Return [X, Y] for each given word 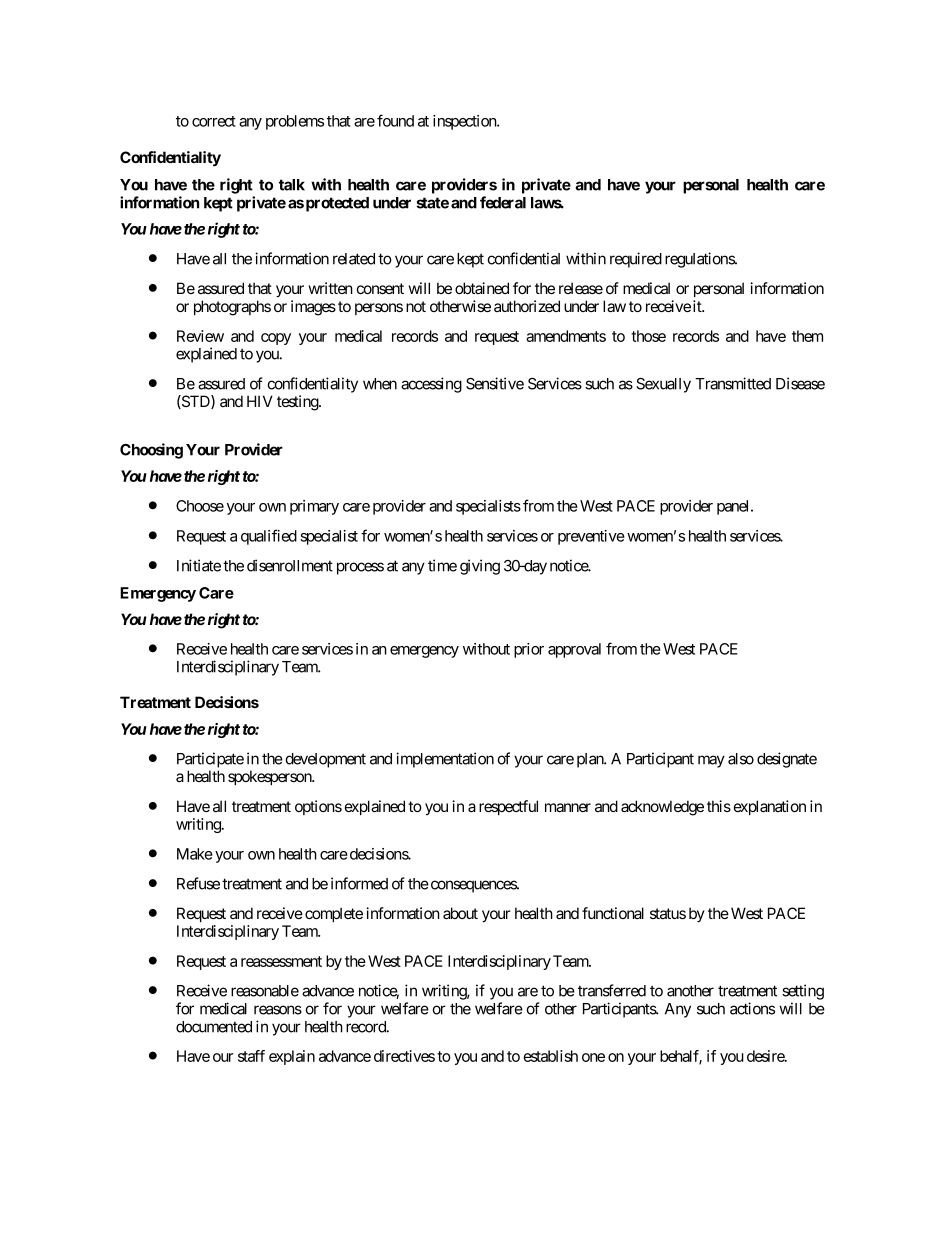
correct [214, 121]
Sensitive [495, 383]
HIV [260, 401]
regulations [700, 260]
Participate [210, 760]
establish [550, 1056]
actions [752, 1008]
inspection [465, 122]
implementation [445, 760]
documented [214, 1027]
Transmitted [733, 383]
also [741, 759]
